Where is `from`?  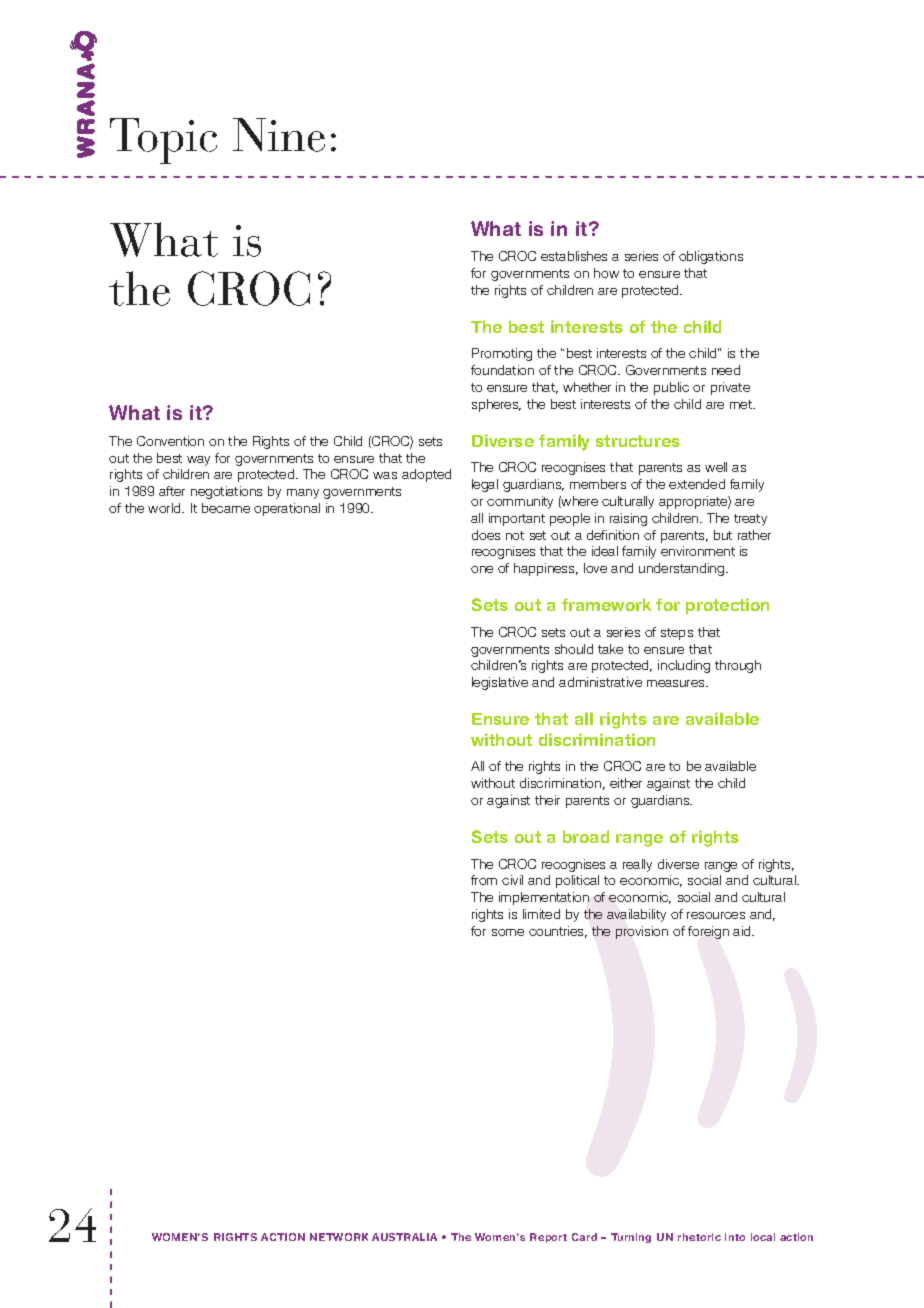 from is located at coordinates (484, 880).
